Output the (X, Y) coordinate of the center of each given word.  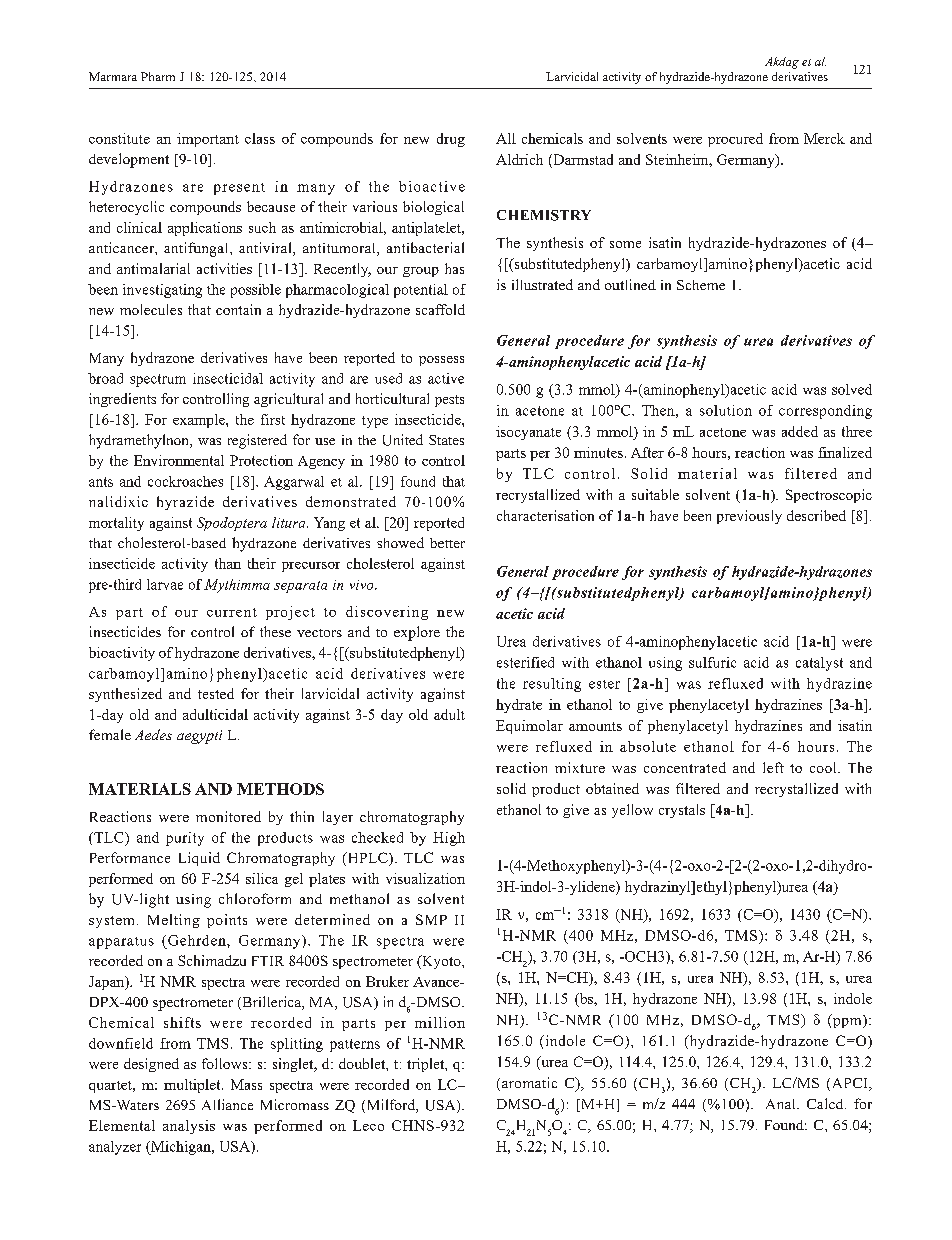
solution (726, 410)
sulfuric (712, 662)
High (449, 839)
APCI (849, 1084)
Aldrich (519, 159)
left (773, 767)
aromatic (528, 1084)
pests (449, 401)
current (232, 612)
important (208, 140)
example (200, 421)
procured (735, 140)
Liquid (199, 859)
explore (417, 633)
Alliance (227, 1104)
